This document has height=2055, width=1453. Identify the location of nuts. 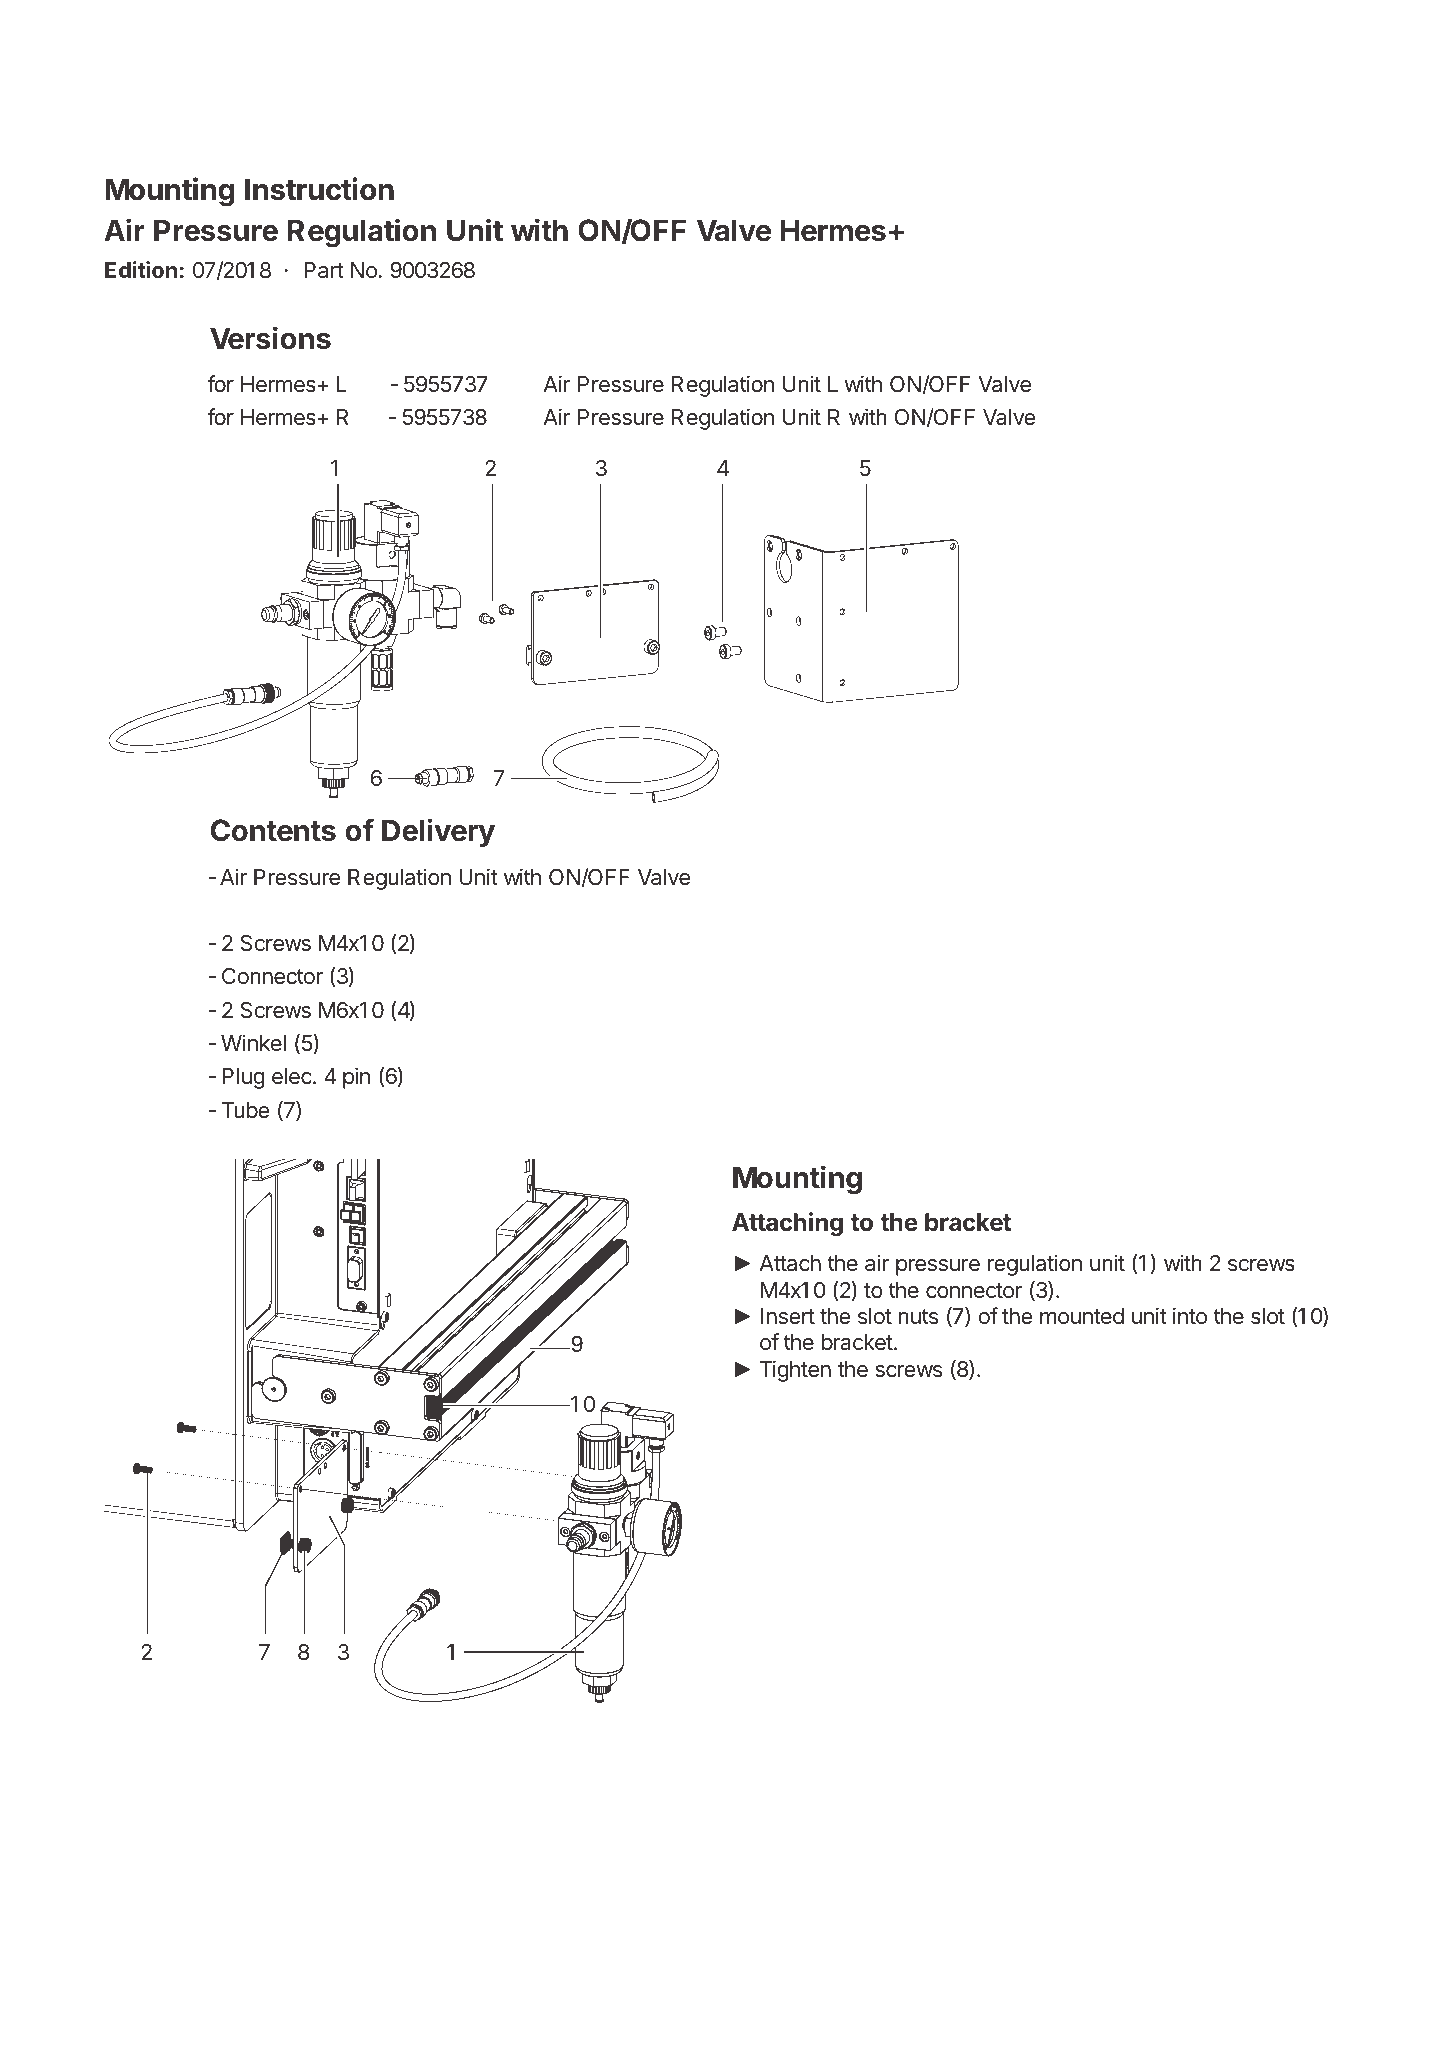
(918, 1317).
